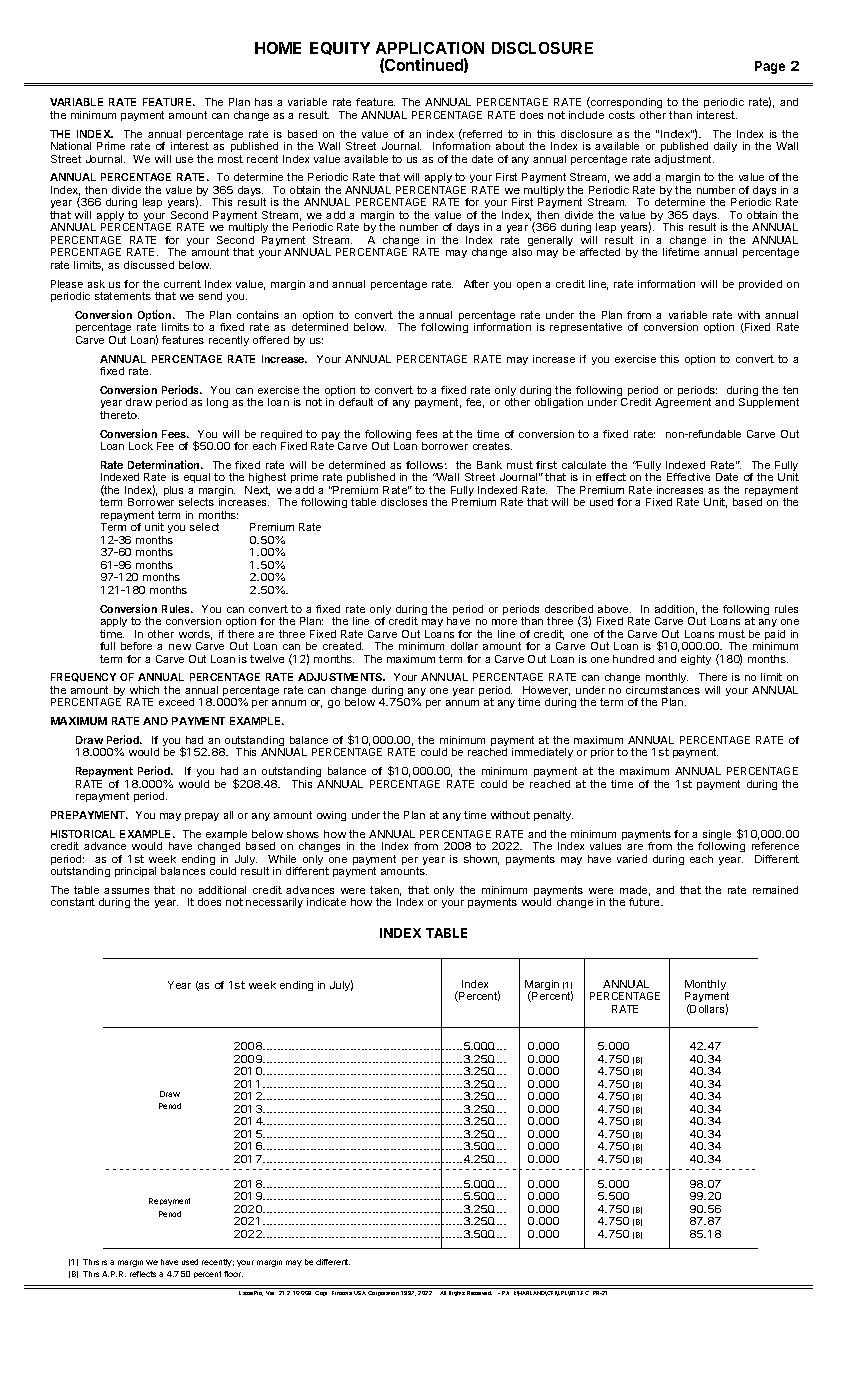 The image size is (849, 1400). What do you see at coordinates (770, 67) in the image?
I see `Page` at bounding box center [770, 67].
